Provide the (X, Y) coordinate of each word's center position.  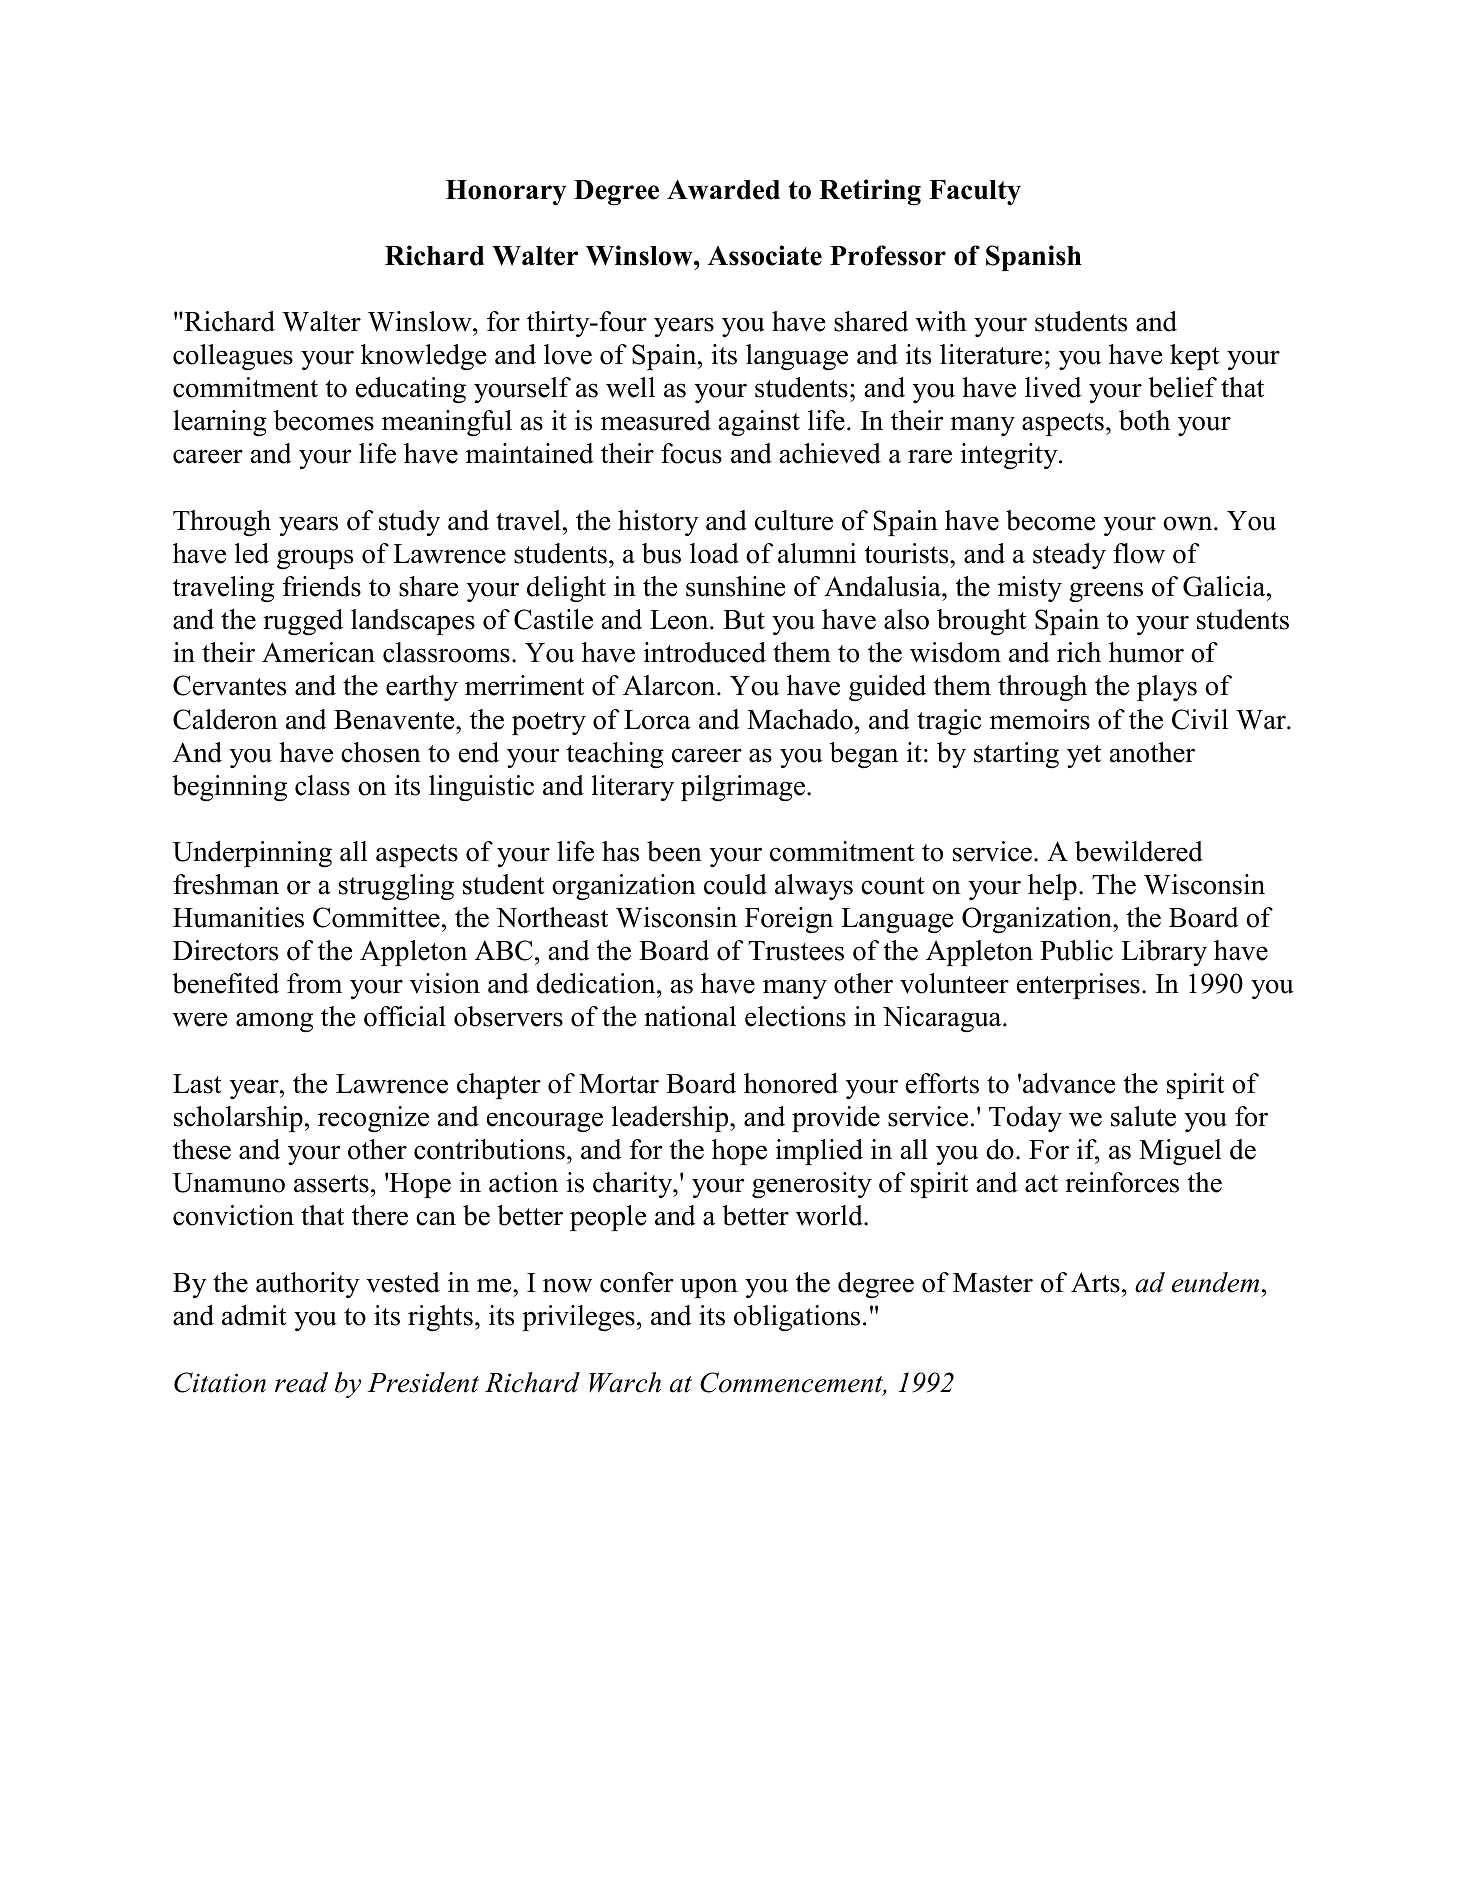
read (301, 1382)
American (318, 652)
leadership (671, 1119)
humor (1146, 652)
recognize (373, 1119)
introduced (705, 652)
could (735, 884)
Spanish (1034, 258)
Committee (376, 917)
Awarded (723, 189)
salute (1143, 1116)
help (1052, 887)
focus (691, 453)
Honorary (506, 192)
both (1144, 420)
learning (220, 423)
